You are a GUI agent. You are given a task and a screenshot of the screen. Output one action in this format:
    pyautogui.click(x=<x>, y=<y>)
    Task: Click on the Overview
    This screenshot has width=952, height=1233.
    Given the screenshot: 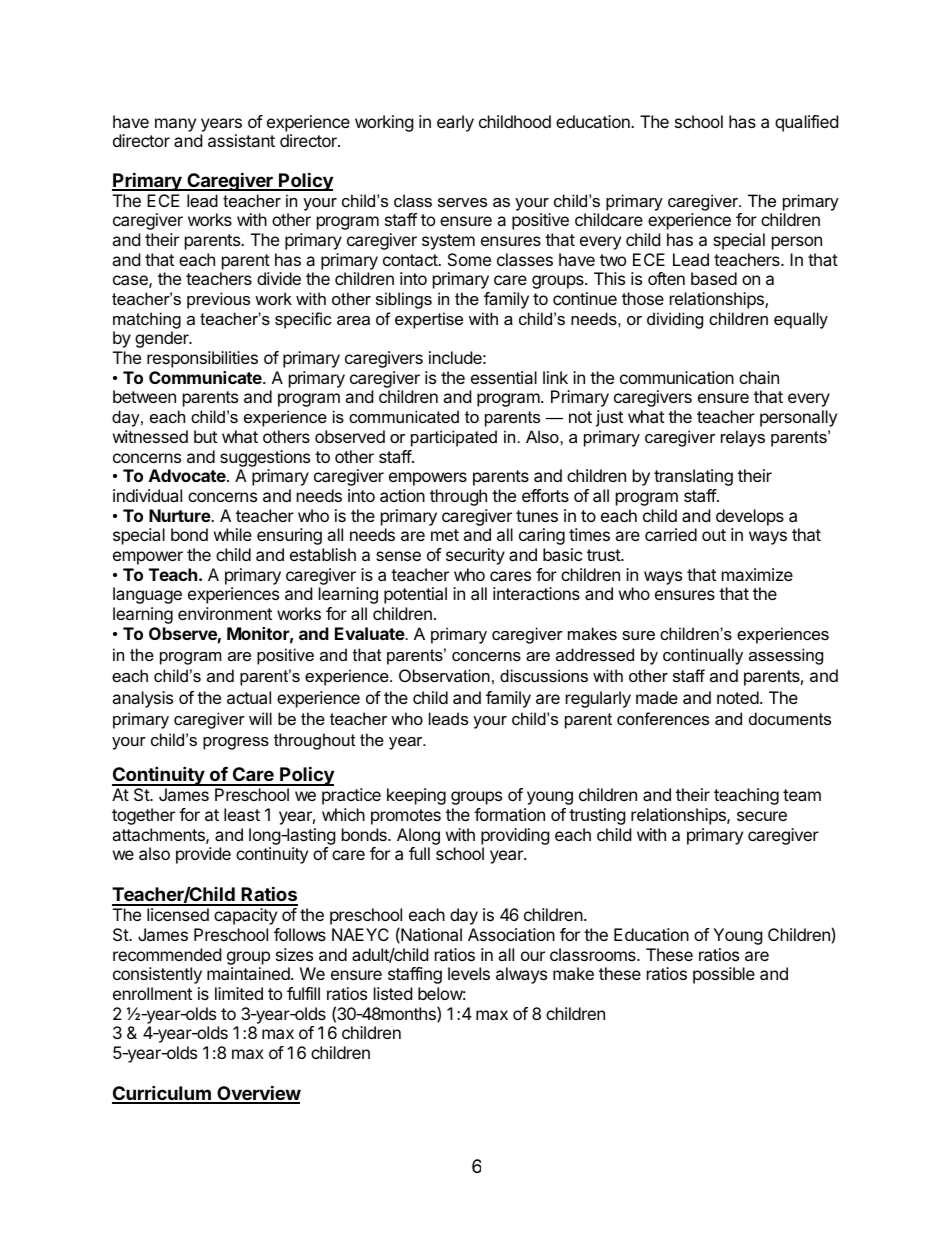 What is the action you would take?
    pyautogui.click(x=258, y=1094)
